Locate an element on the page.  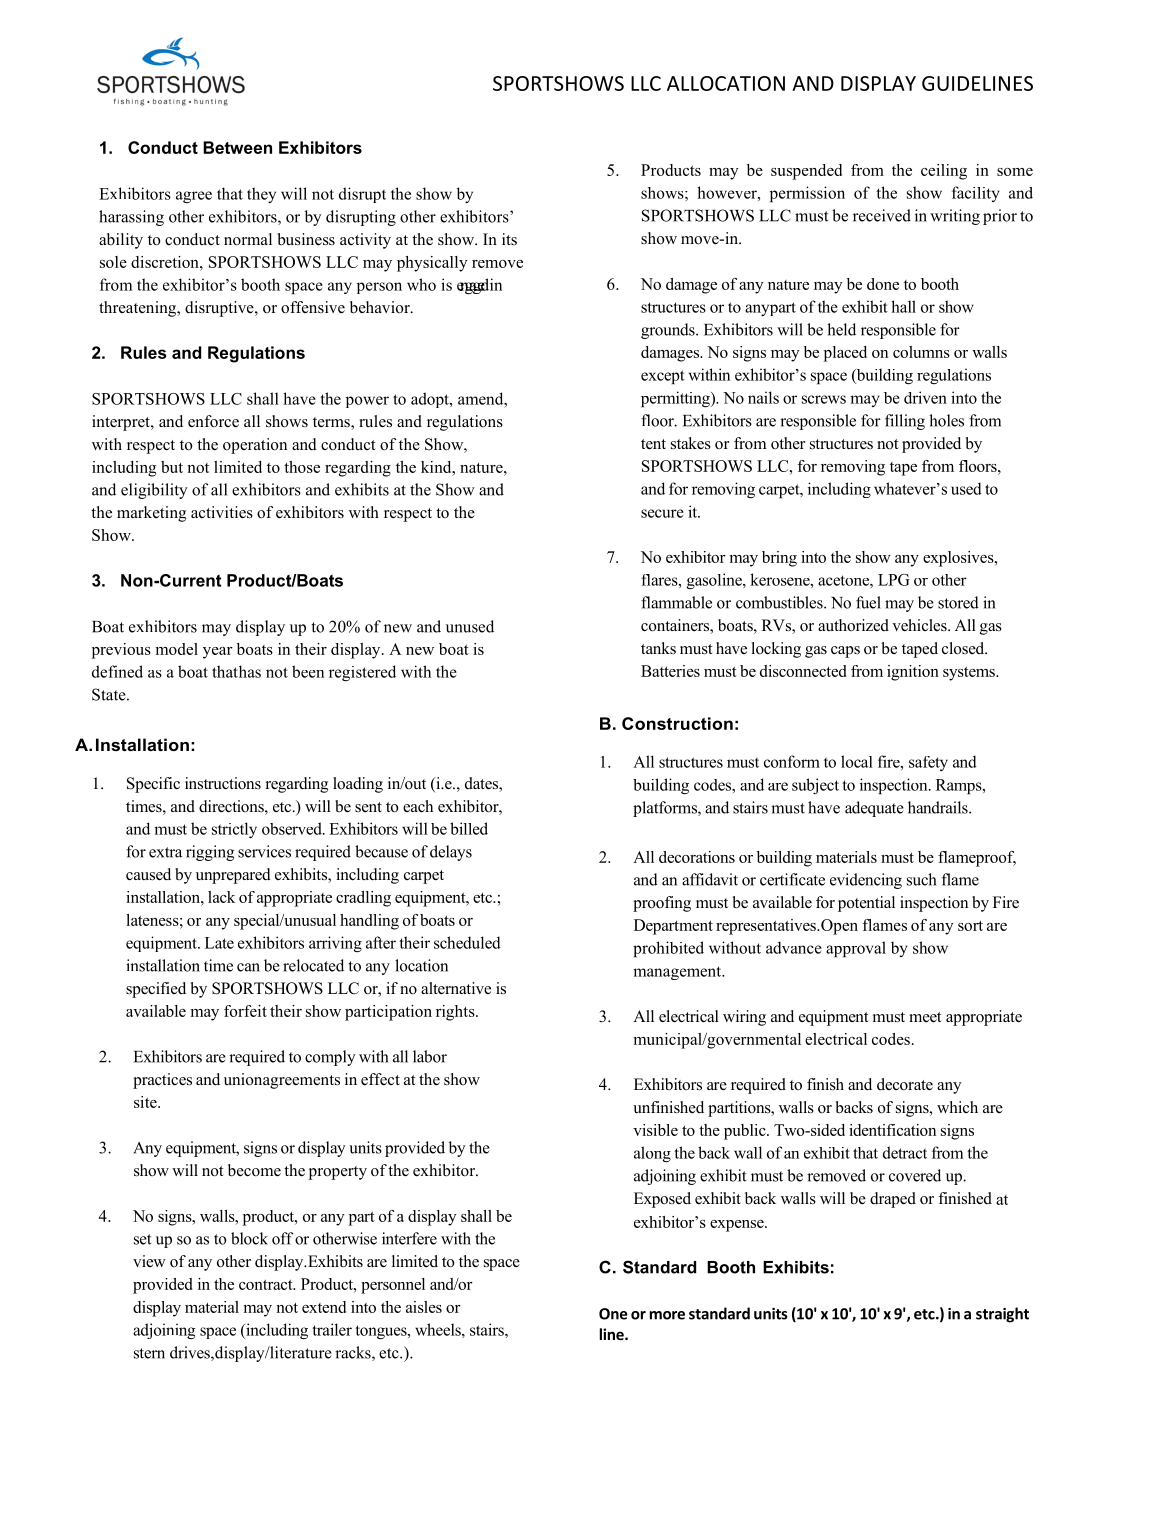
physically is located at coordinates (432, 264).
